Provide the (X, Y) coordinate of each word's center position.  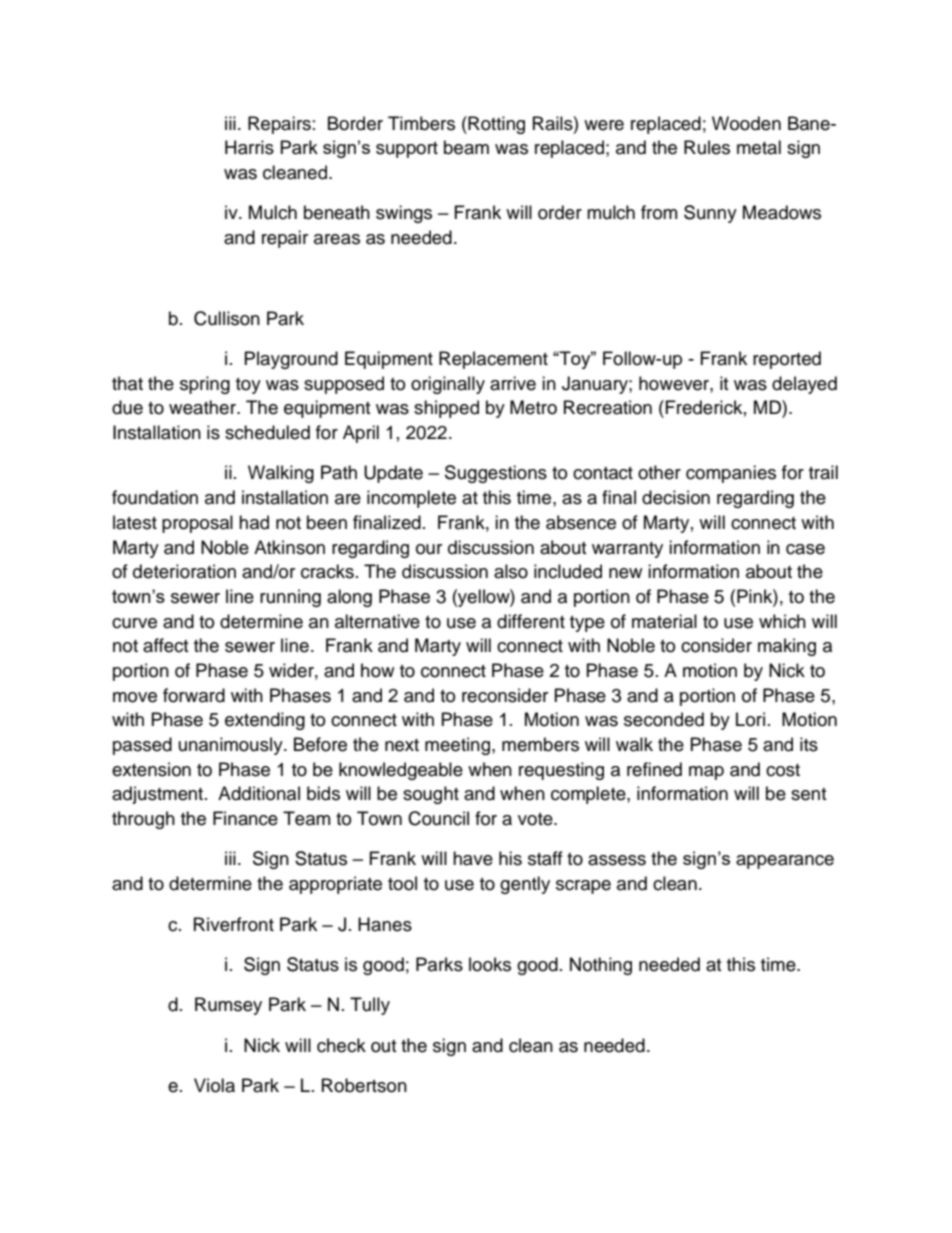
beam (466, 147)
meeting (459, 746)
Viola (214, 1085)
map (706, 773)
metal (759, 147)
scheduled (267, 432)
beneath (337, 212)
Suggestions (496, 474)
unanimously (232, 746)
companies (731, 474)
